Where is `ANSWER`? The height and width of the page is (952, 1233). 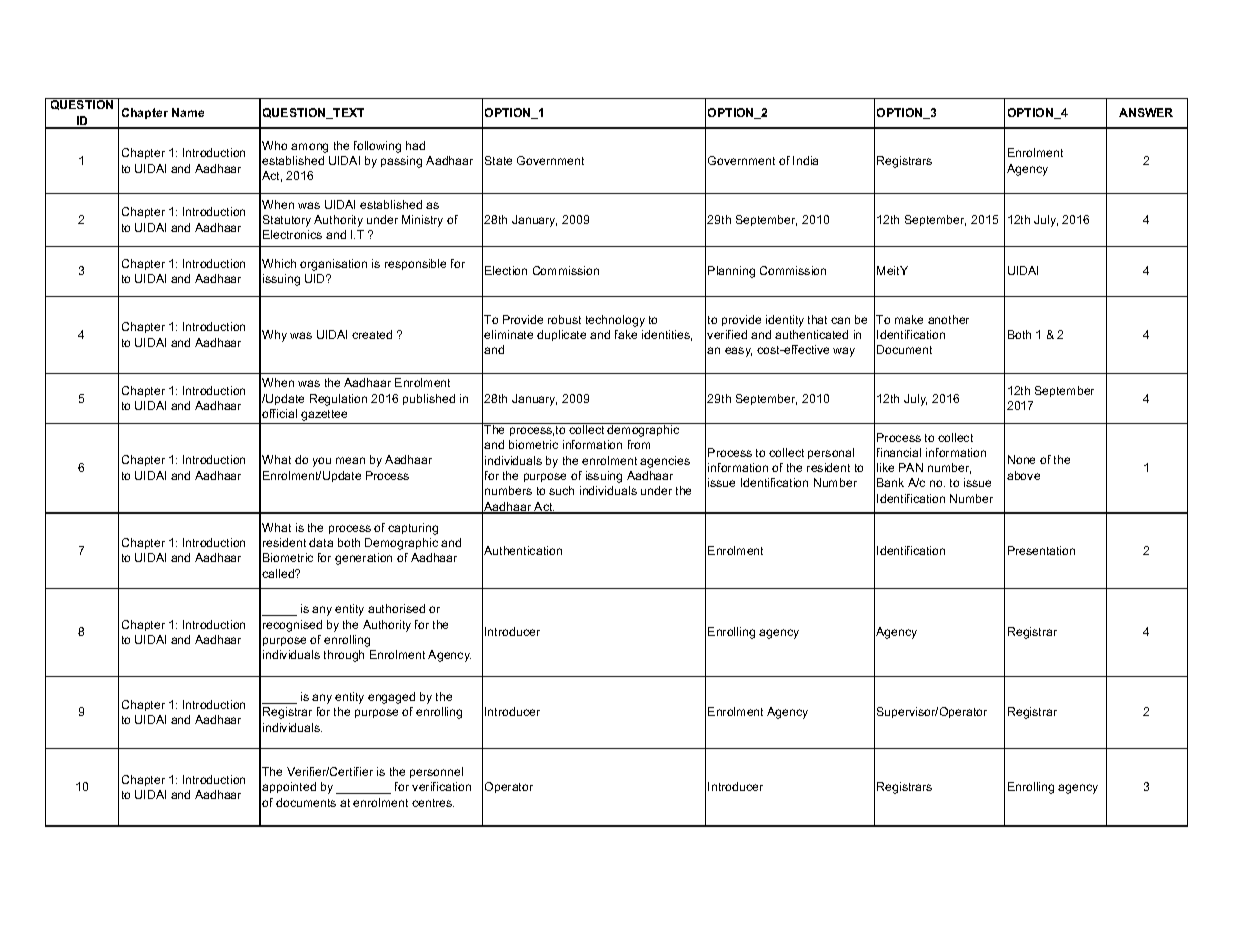 ANSWER is located at coordinates (1146, 112).
